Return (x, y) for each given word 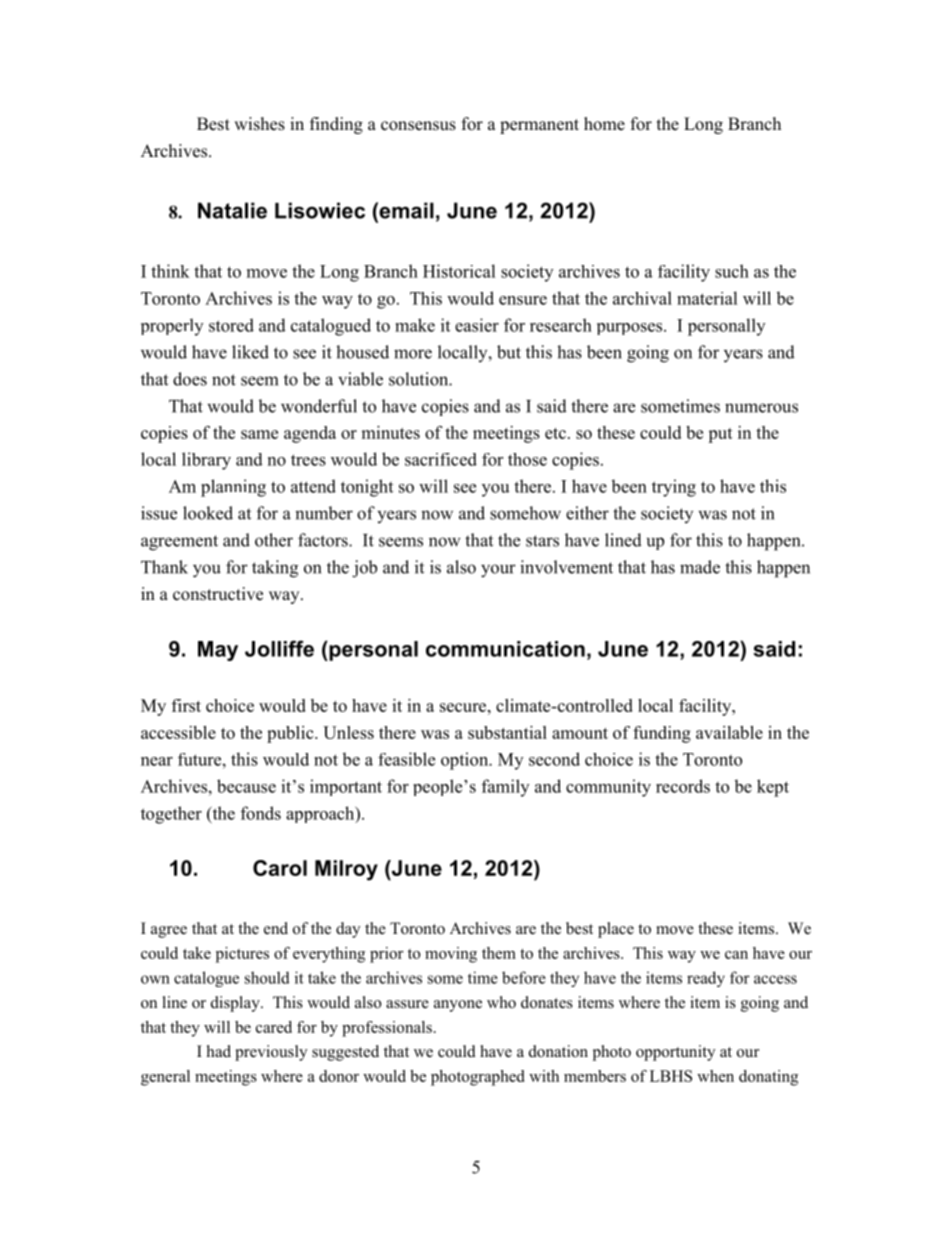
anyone (458, 1006)
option (466, 761)
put (720, 435)
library (206, 461)
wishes (259, 124)
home (604, 124)
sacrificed (441, 459)
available (729, 732)
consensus (418, 126)
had (219, 1051)
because (246, 786)
